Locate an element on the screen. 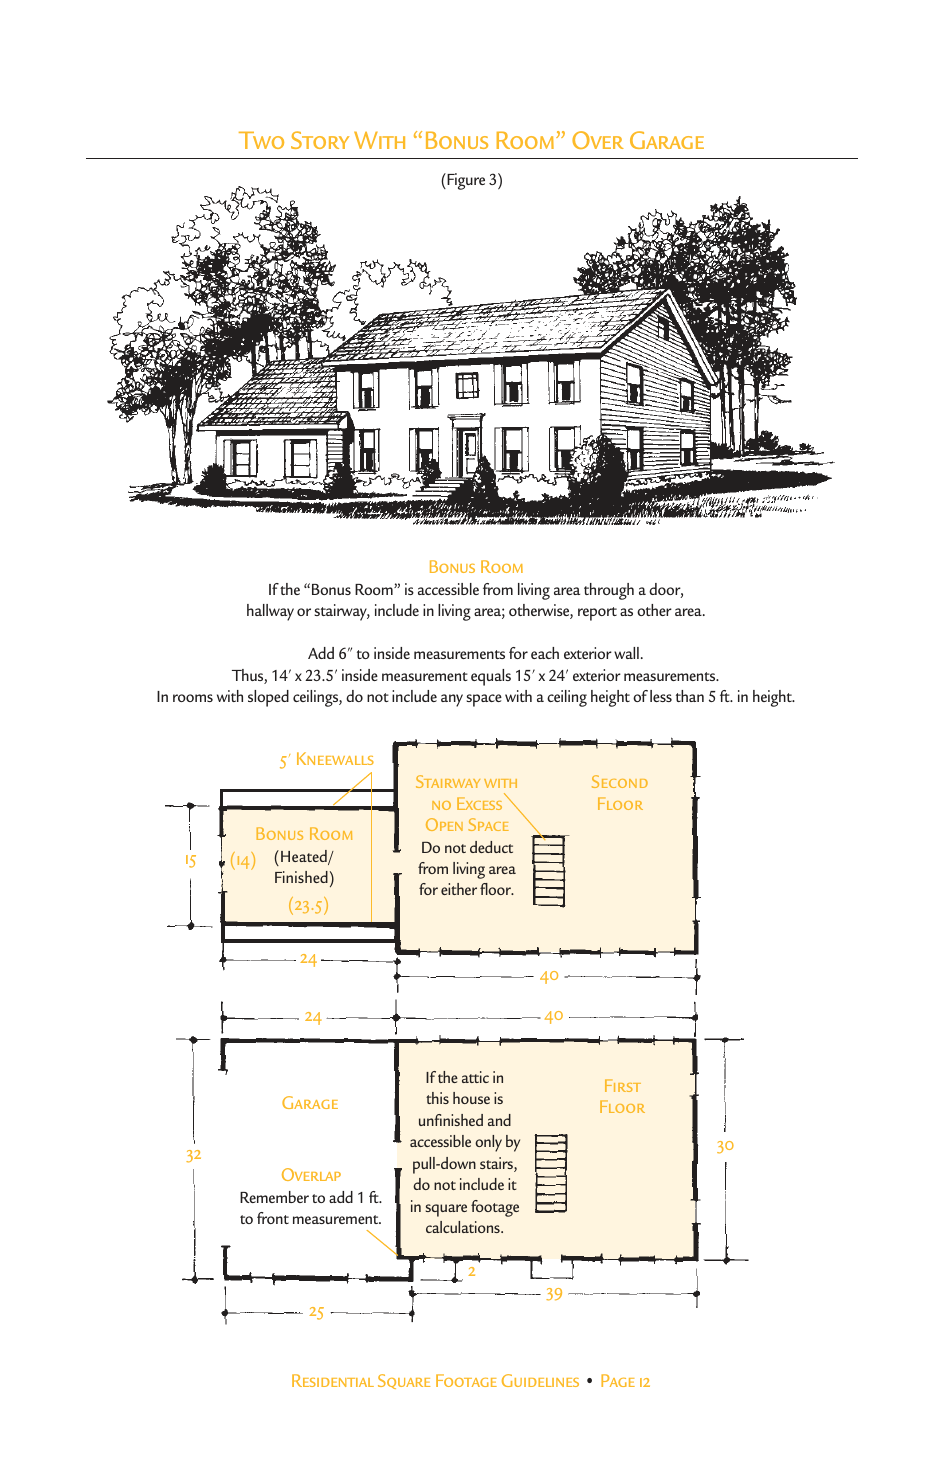  Figure is located at coordinates (465, 181).
